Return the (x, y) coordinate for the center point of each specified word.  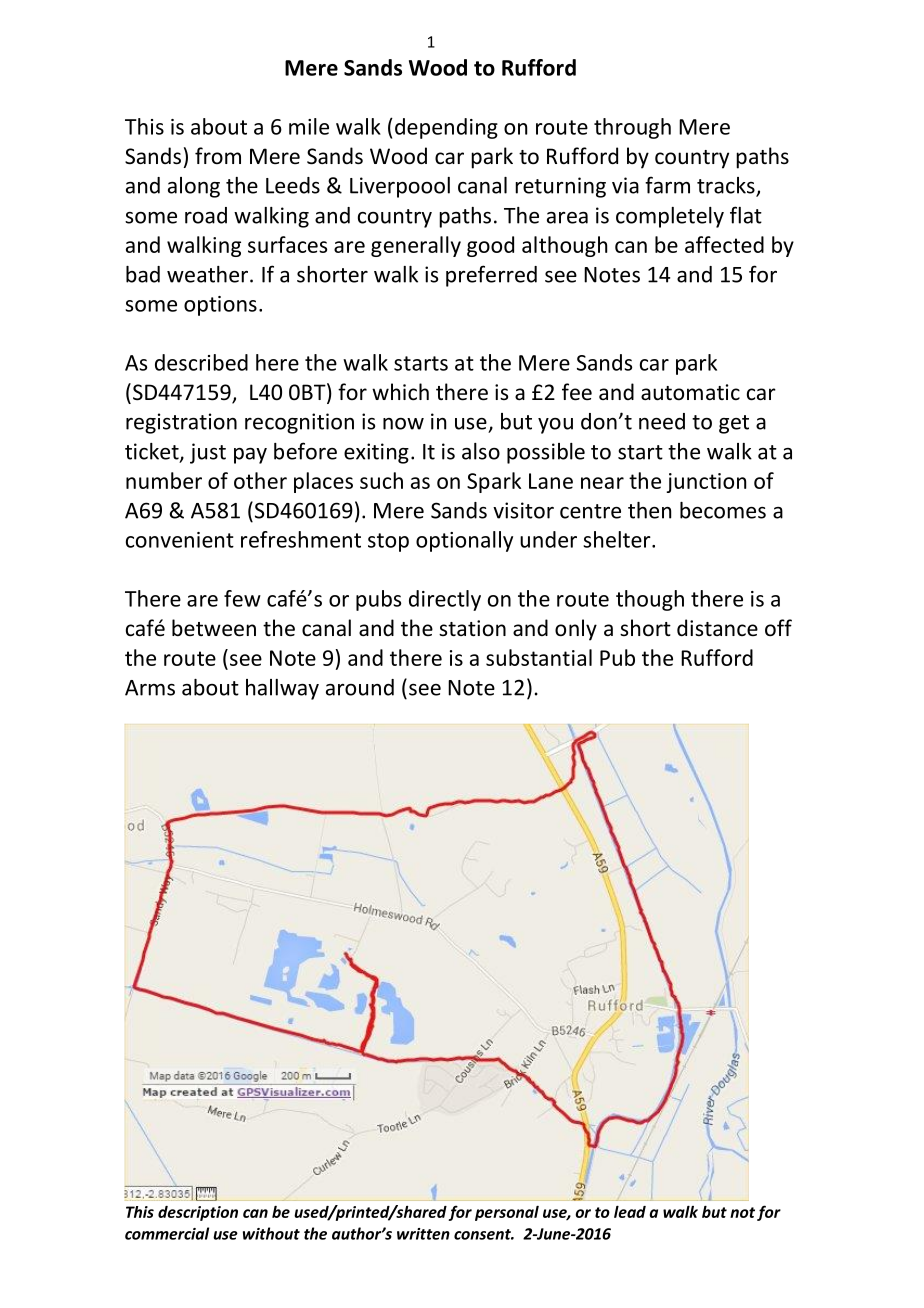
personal (507, 1213)
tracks (727, 186)
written (423, 1234)
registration (181, 423)
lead (630, 1212)
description (198, 1213)
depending (446, 128)
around (360, 687)
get (734, 424)
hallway (282, 689)
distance (717, 627)
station (472, 628)
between (214, 628)
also (481, 451)
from (218, 155)
